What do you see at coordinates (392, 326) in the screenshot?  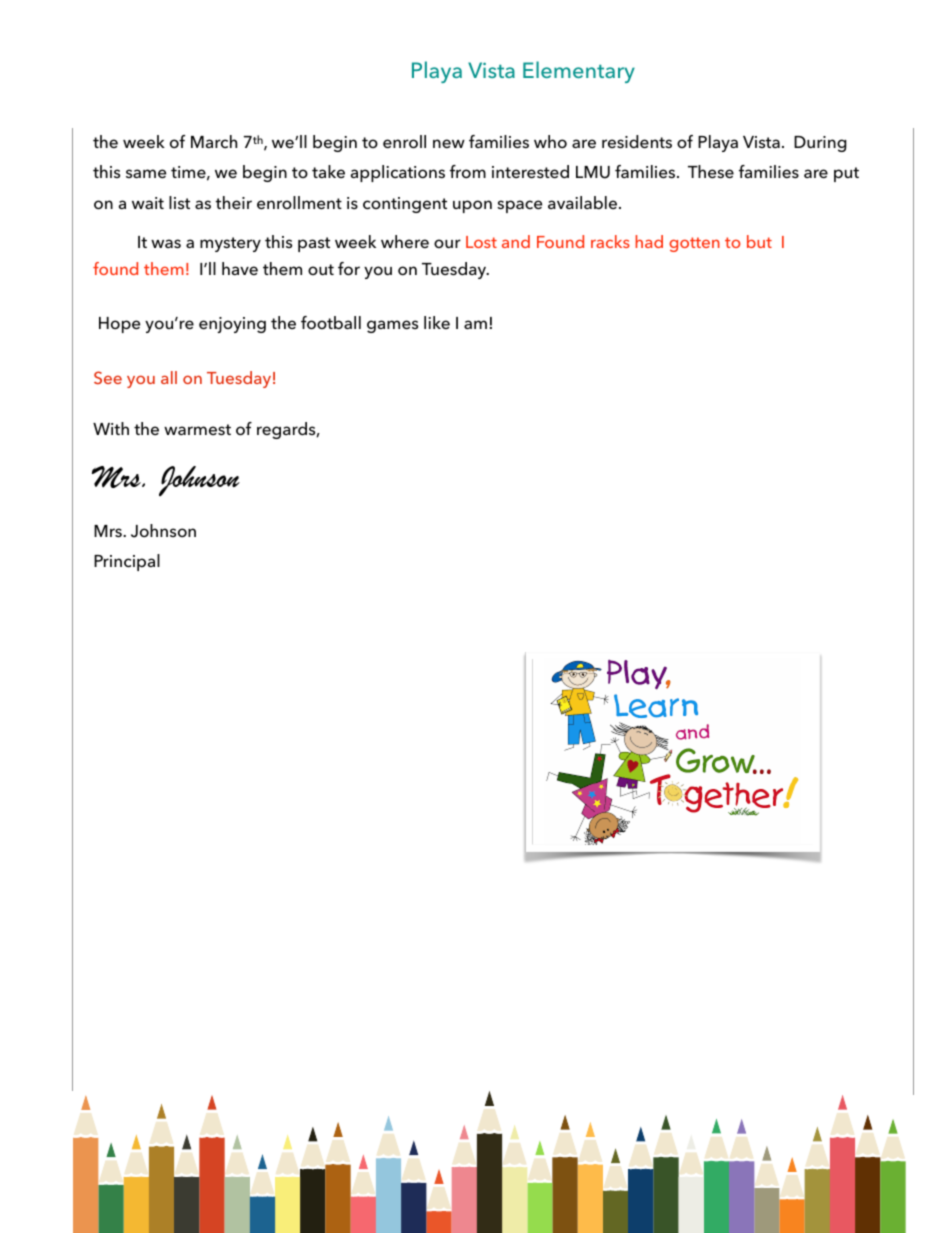 I see `games` at bounding box center [392, 326].
